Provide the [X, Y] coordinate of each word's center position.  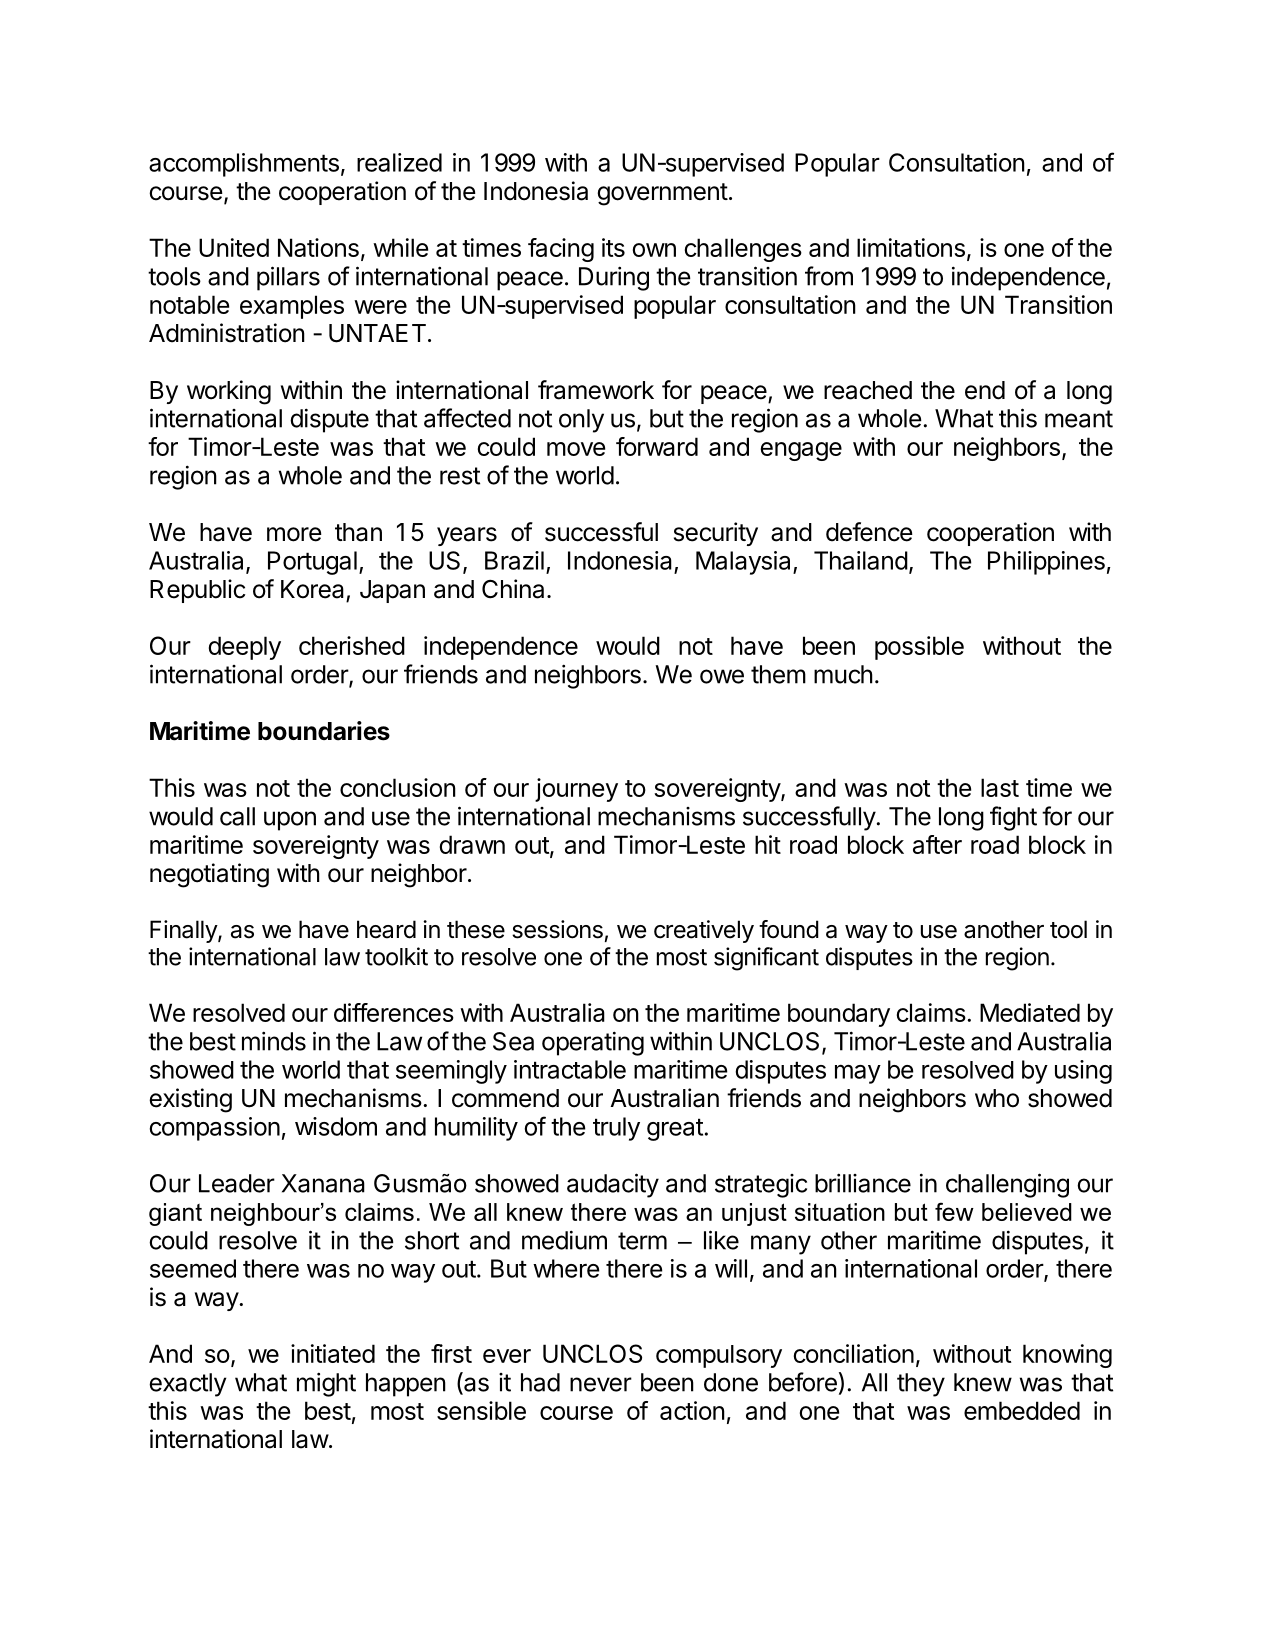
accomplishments [244, 165]
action [692, 1410]
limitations [911, 247]
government [662, 194]
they [921, 1385]
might [326, 1384]
